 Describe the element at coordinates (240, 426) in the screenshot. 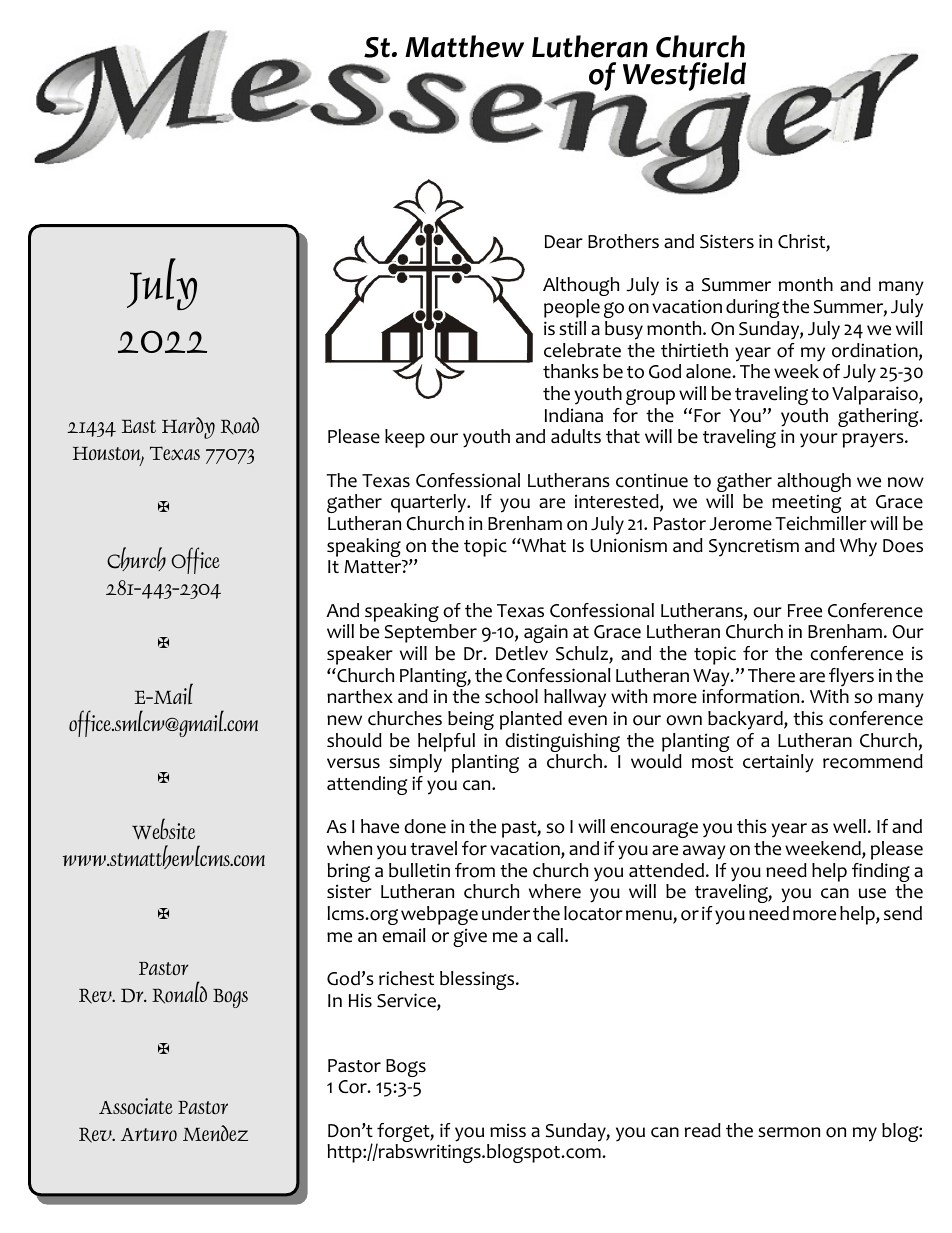

I see `Road` at that location.
